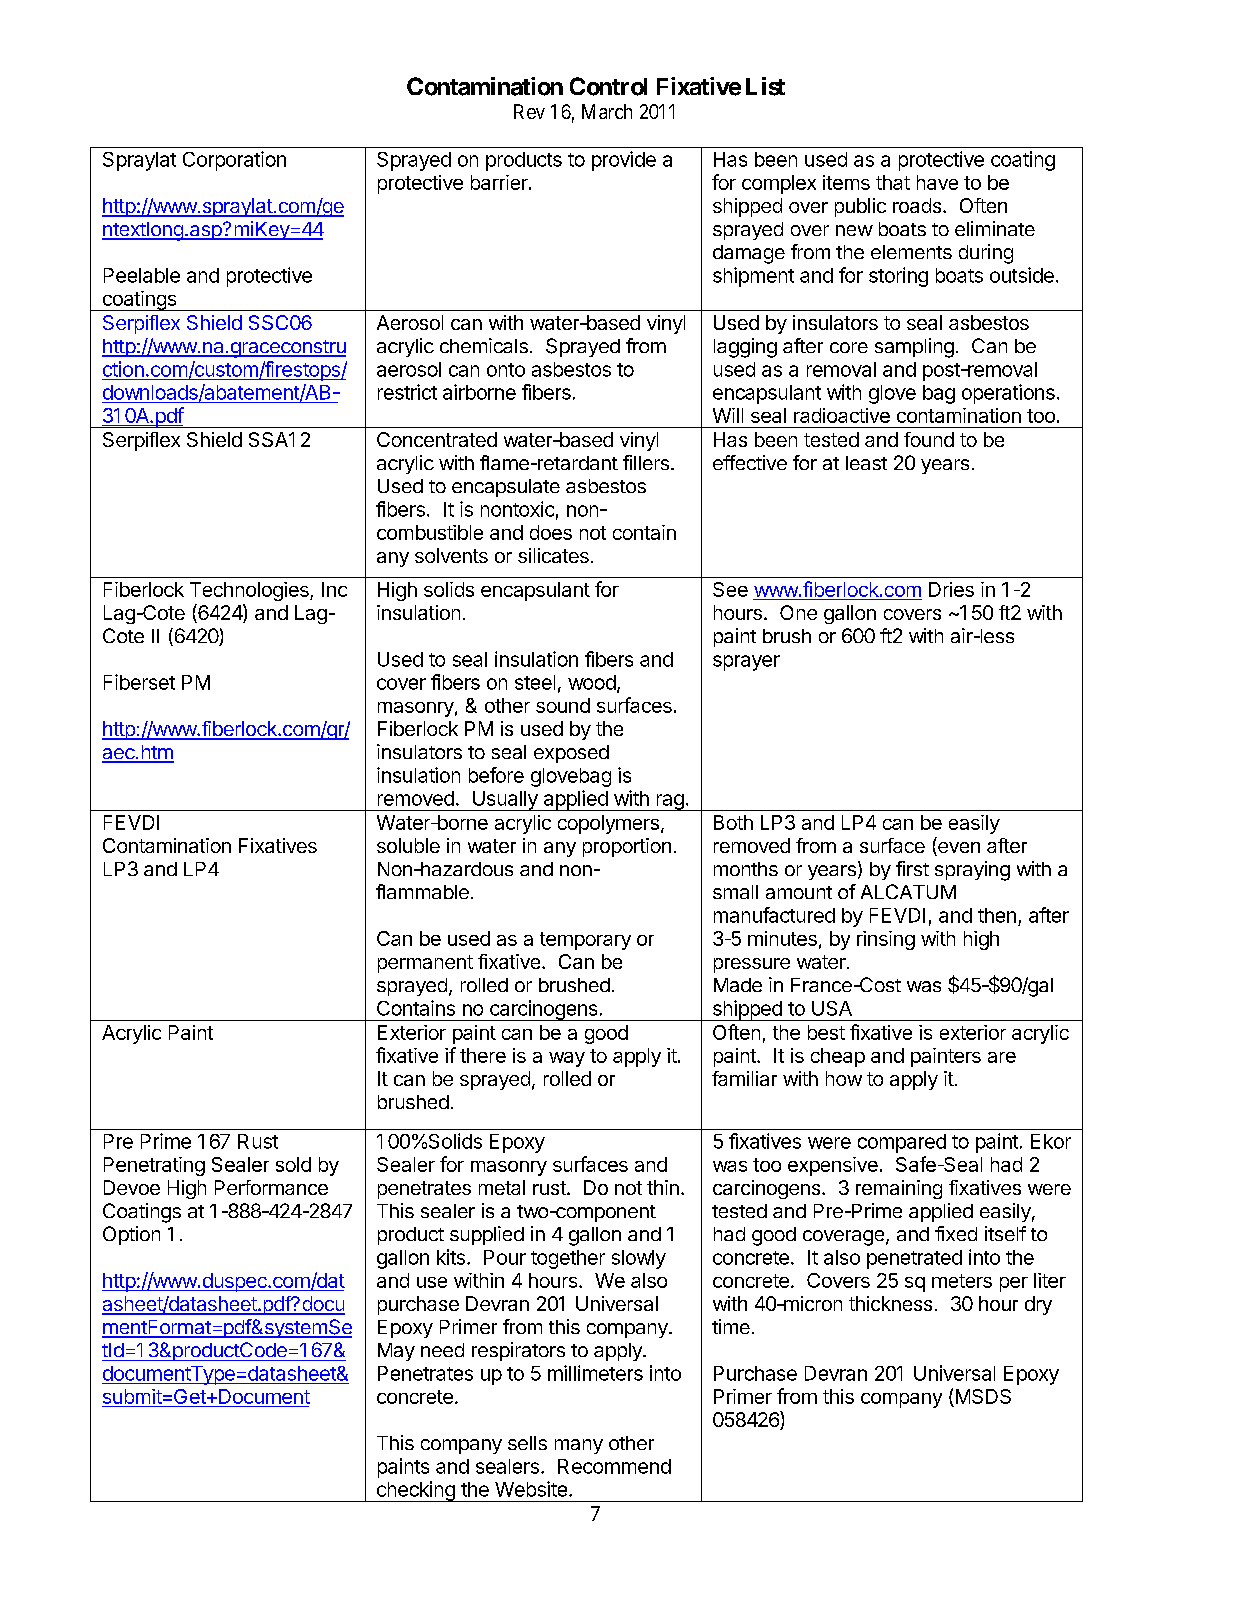  Describe the element at coordinates (571, 754) in the image. I see `exposed` at that location.
